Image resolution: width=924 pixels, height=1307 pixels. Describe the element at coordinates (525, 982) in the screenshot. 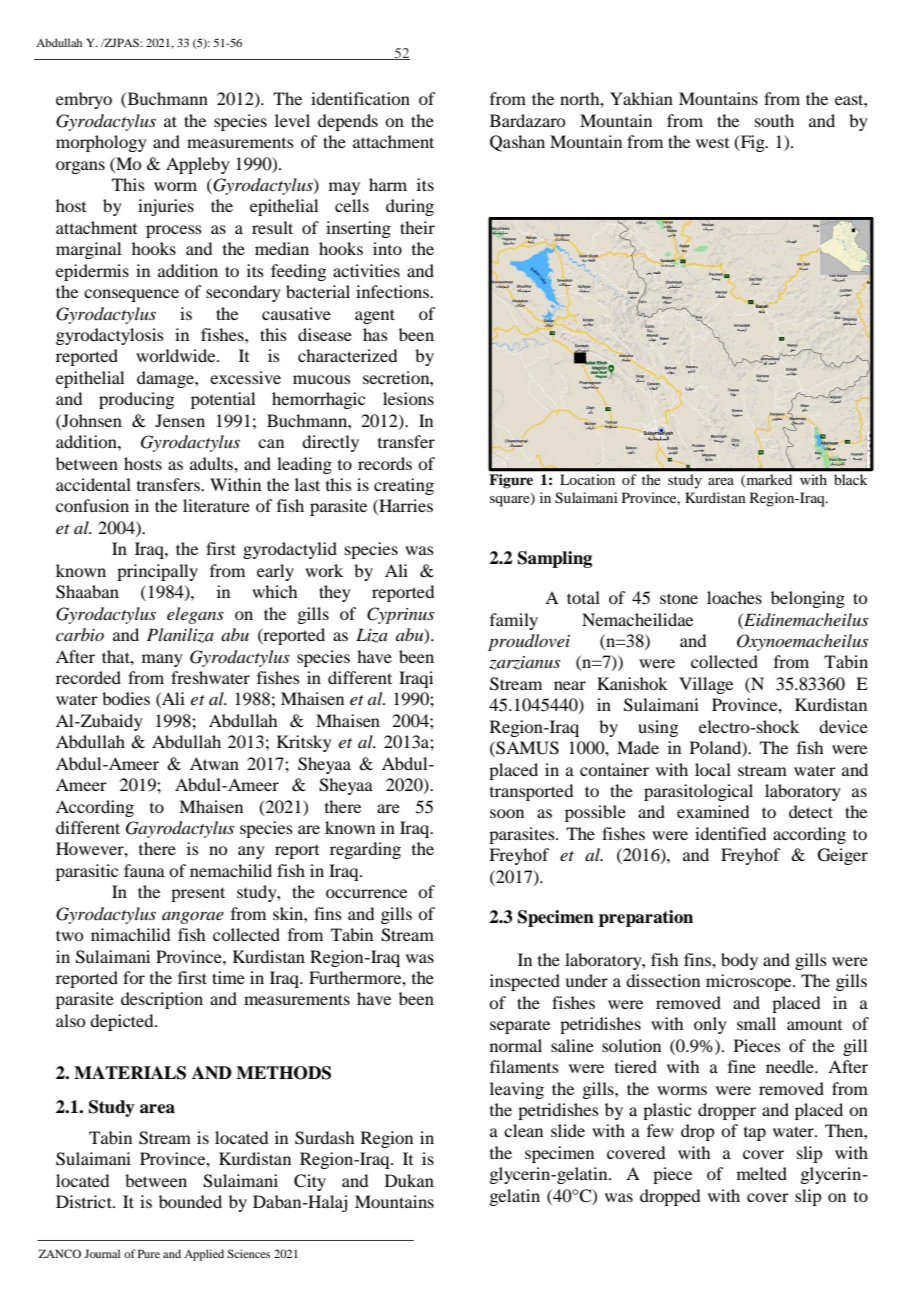

I see `inspected` at that location.
